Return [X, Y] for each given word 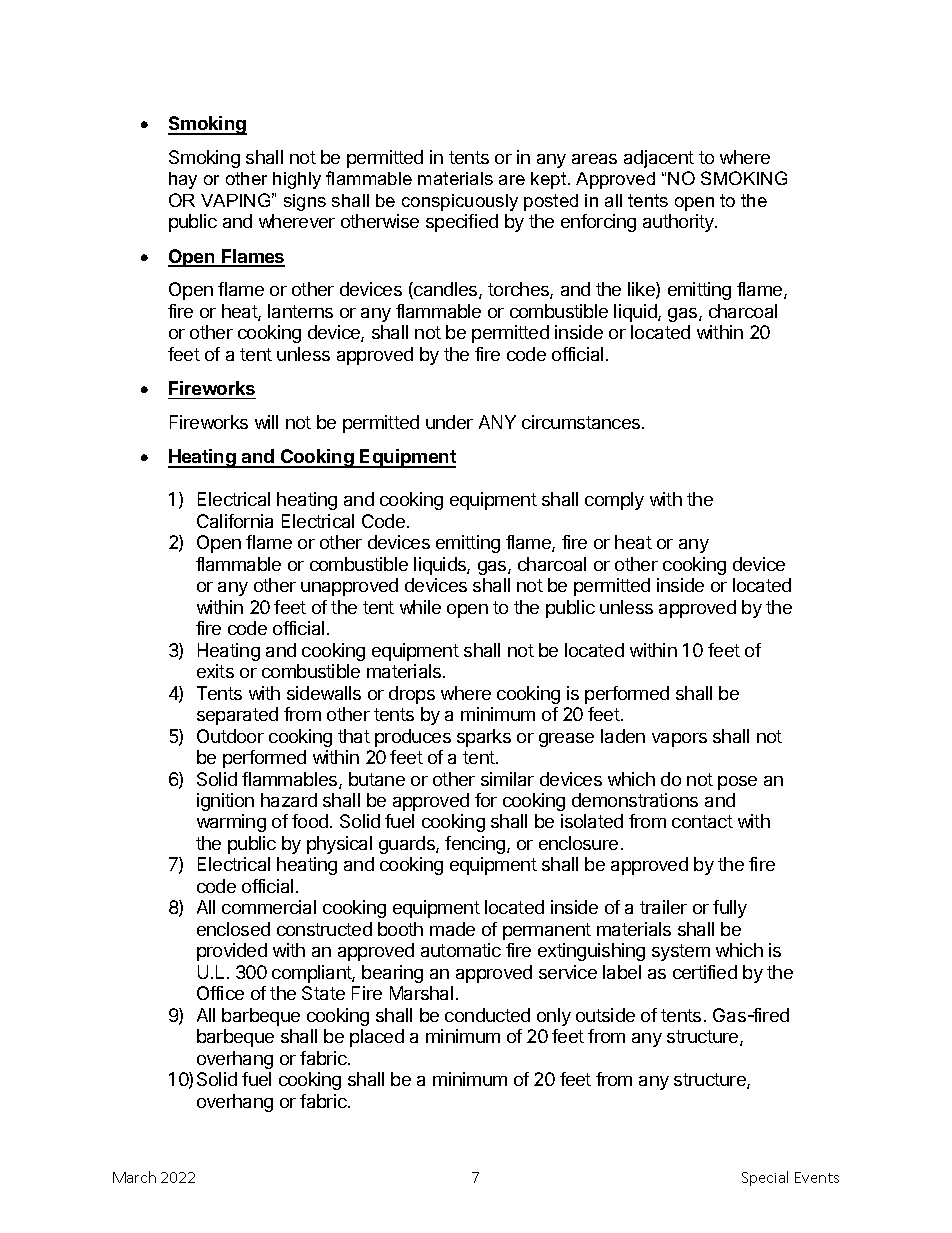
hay [183, 180]
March [134, 1177]
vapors [679, 740]
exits [215, 671]
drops [412, 695]
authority [679, 223]
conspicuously [460, 202]
